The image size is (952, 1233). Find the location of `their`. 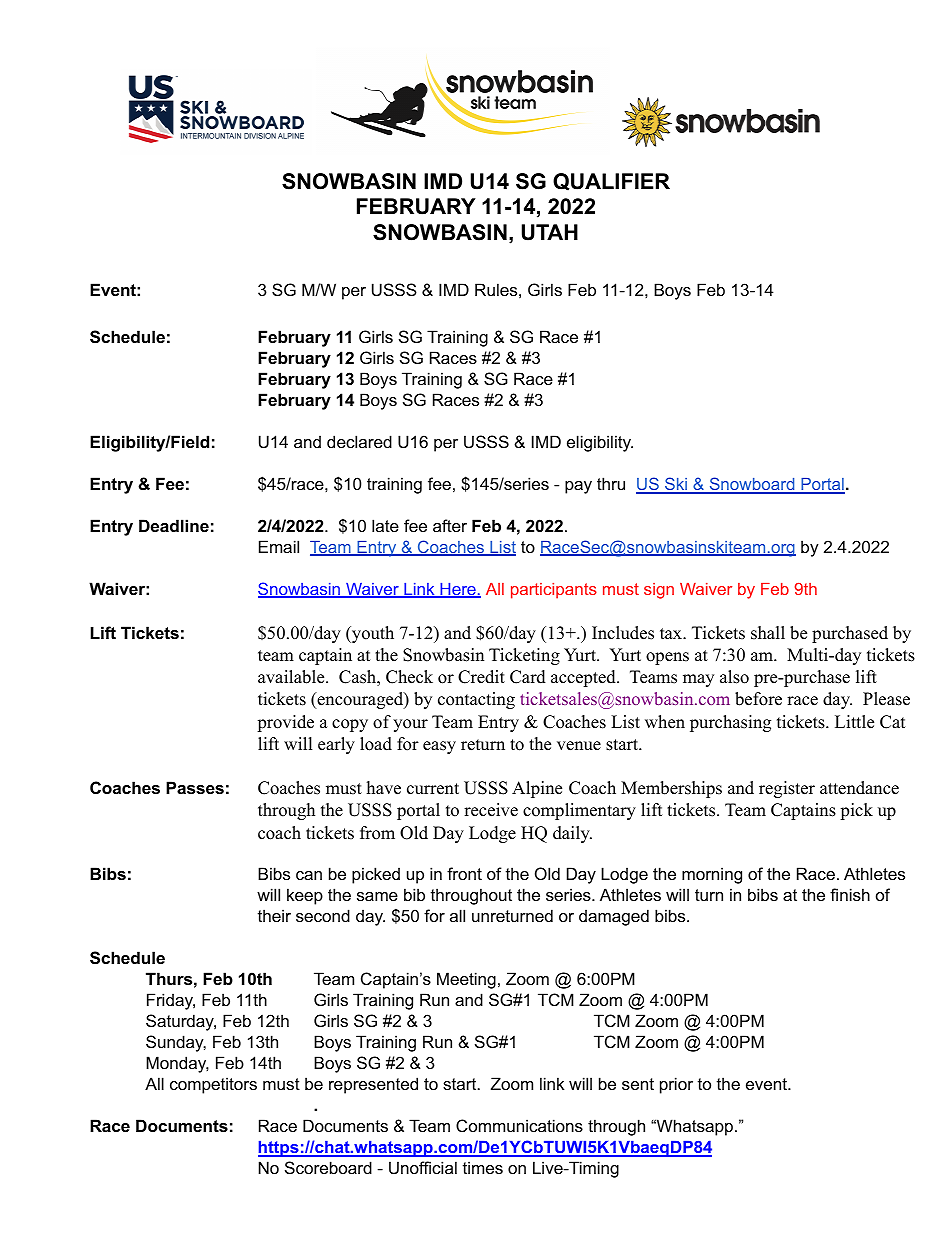

their is located at coordinates (274, 915).
